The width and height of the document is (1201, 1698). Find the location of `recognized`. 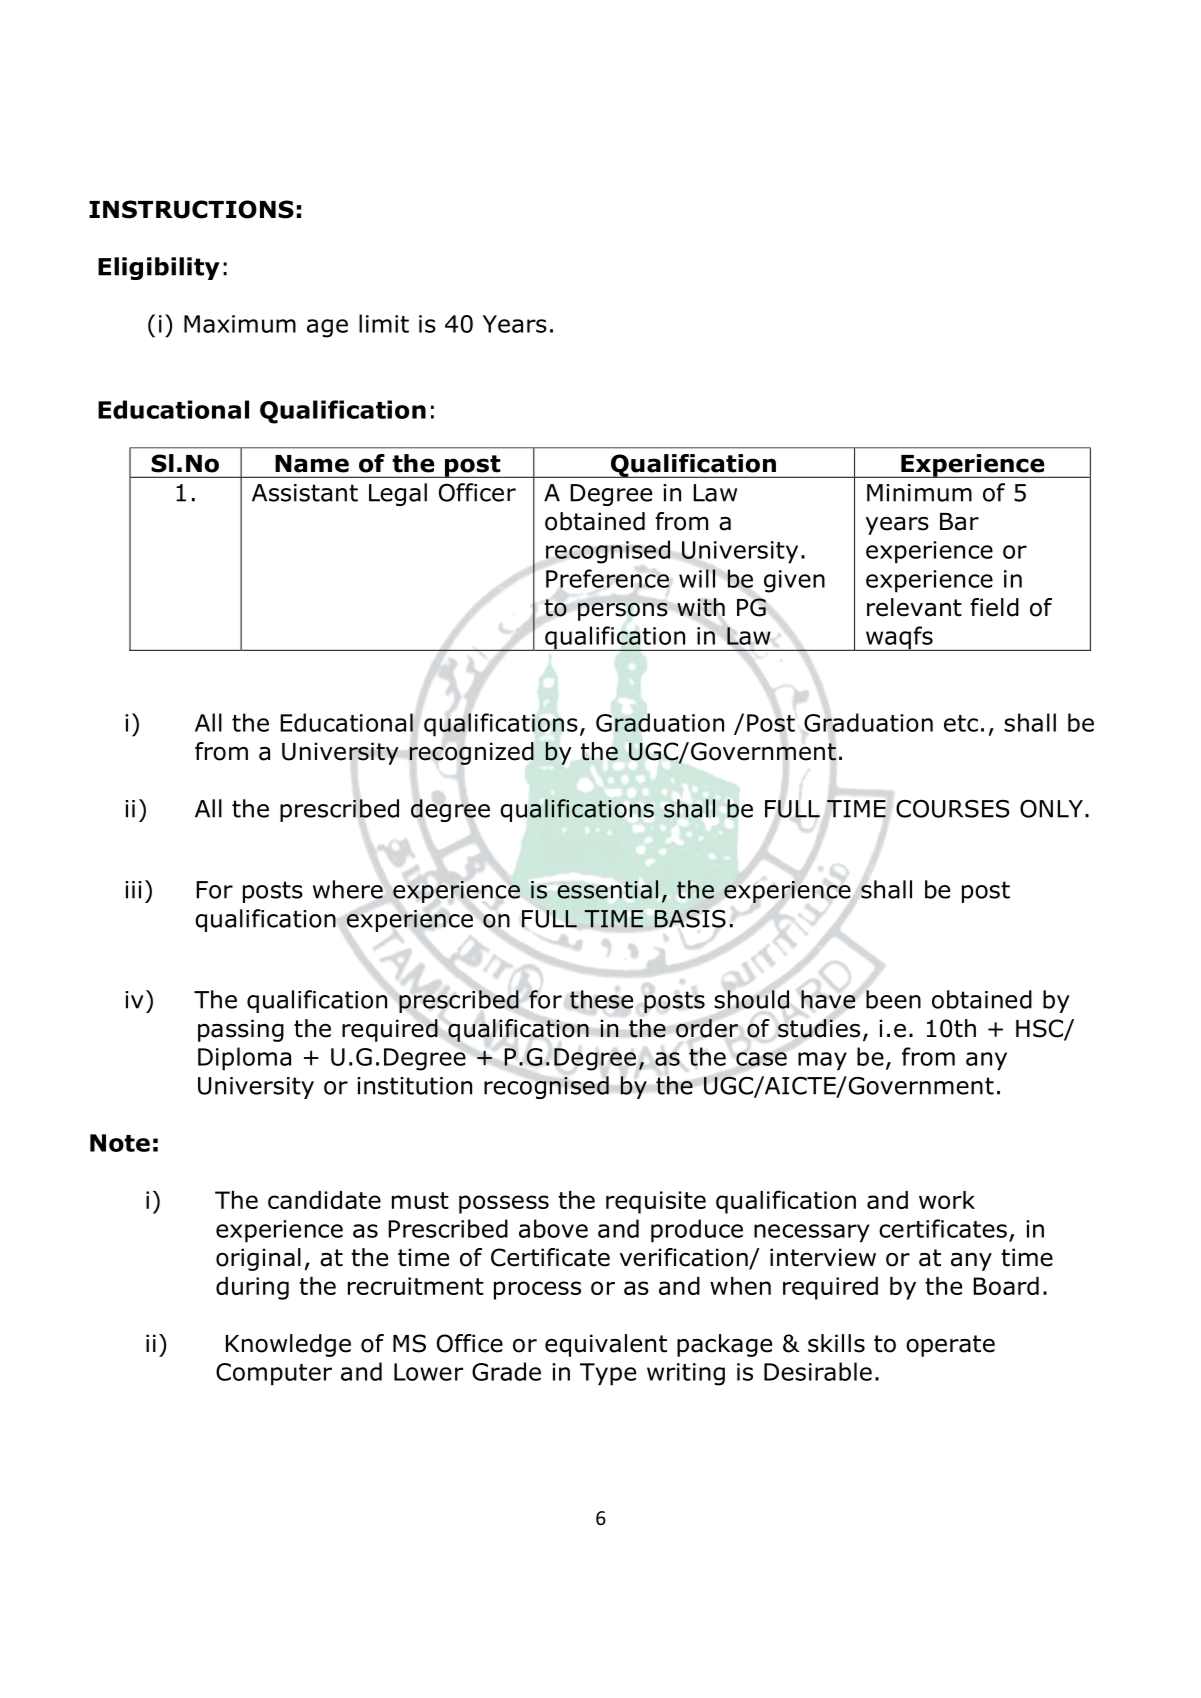

recognized is located at coordinates (471, 753).
